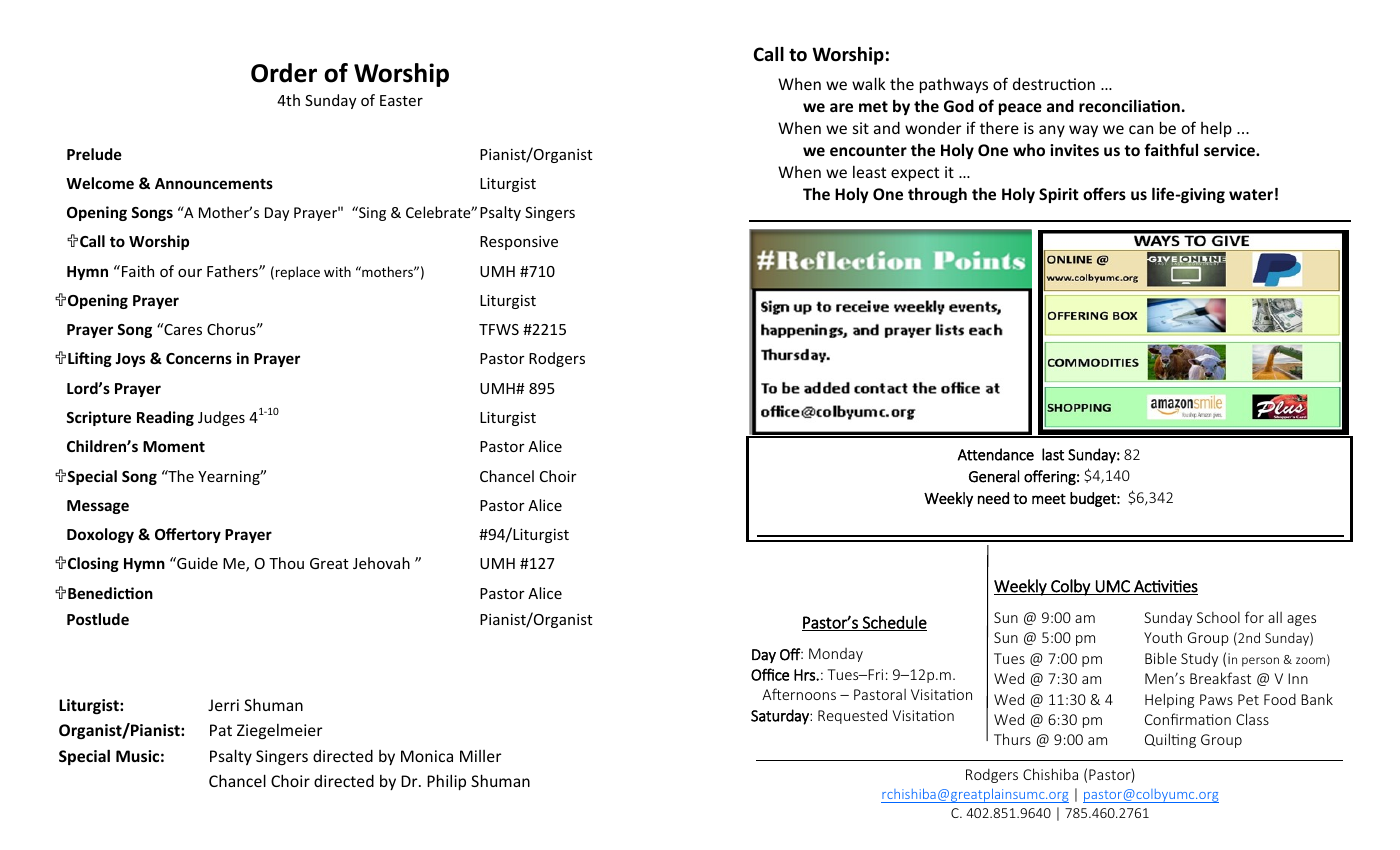 The width and height of the screenshot is (1400, 850). What do you see at coordinates (519, 243) in the screenshot?
I see `Responsive` at bounding box center [519, 243].
